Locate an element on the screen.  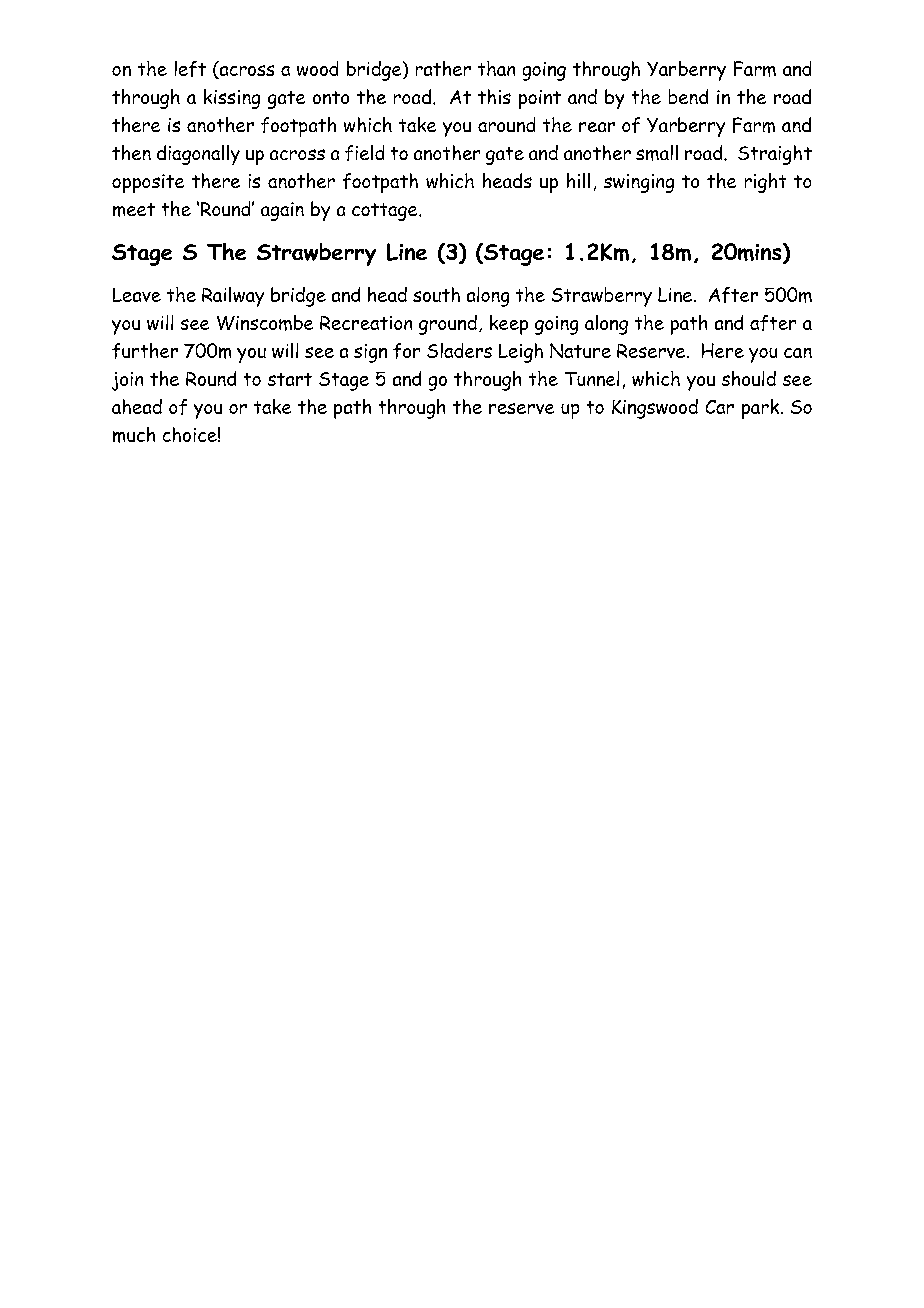
opposite is located at coordinates (148, 183).
